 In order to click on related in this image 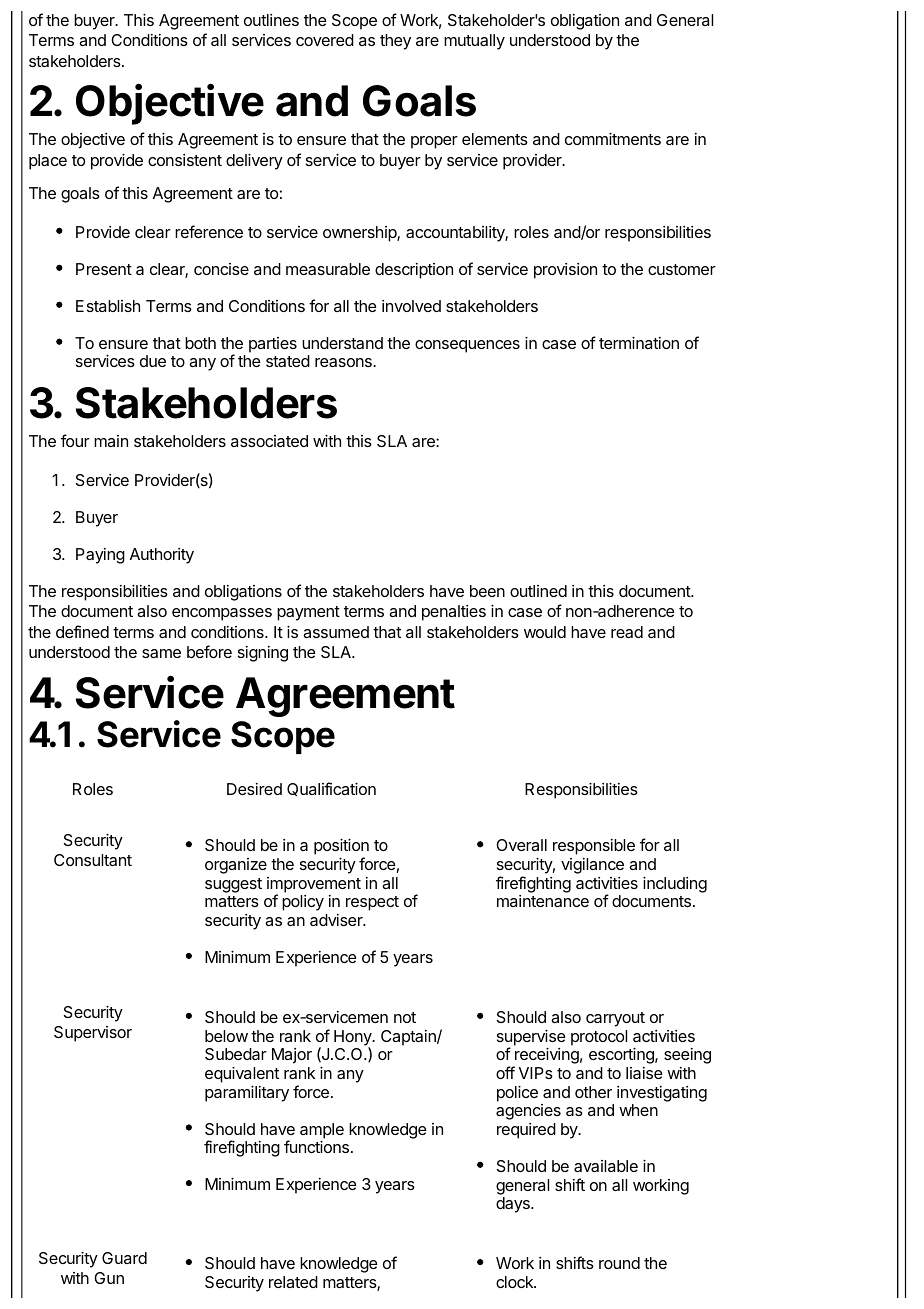, I will do `click(293, 1282)`.
